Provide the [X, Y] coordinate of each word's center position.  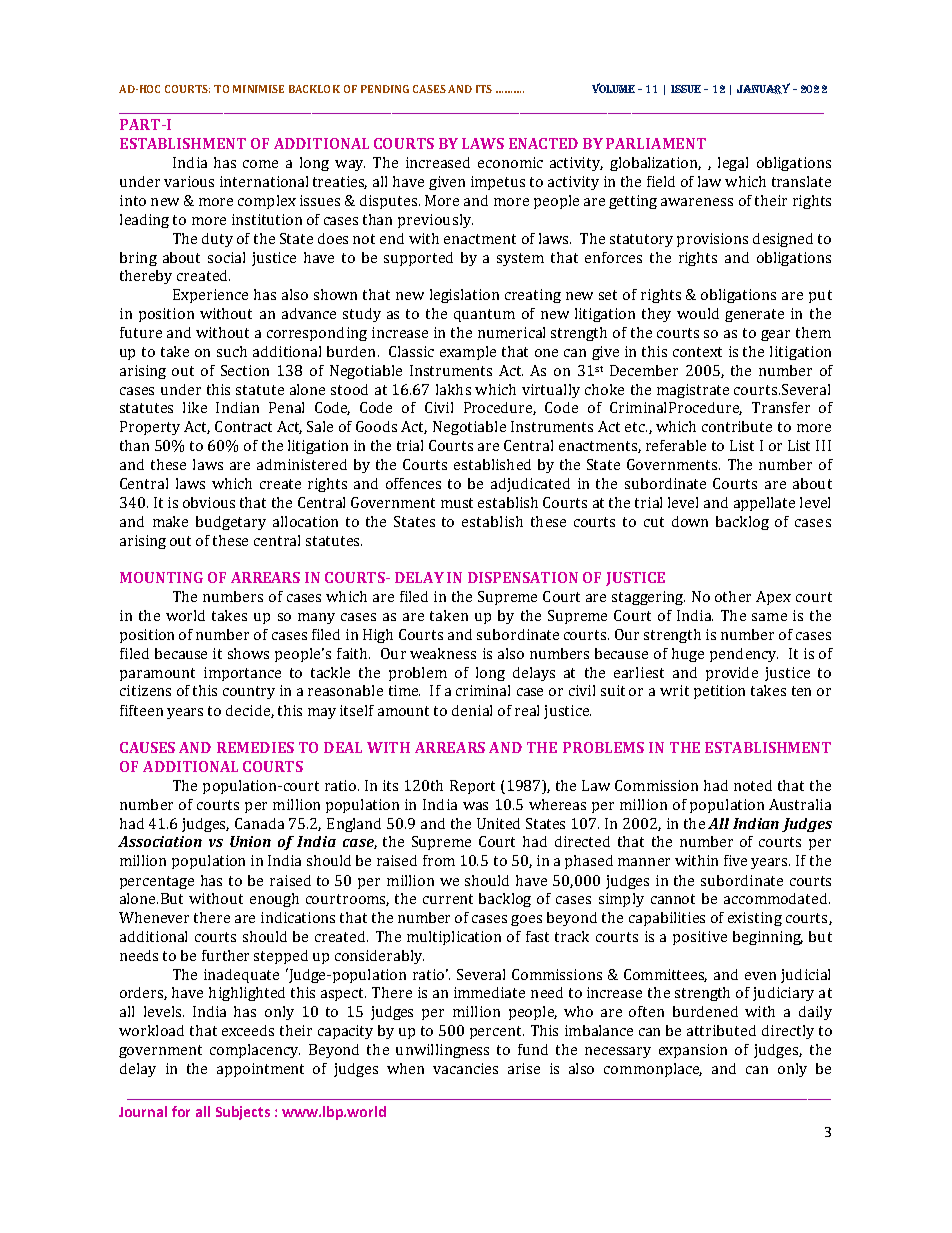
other [733, 596]
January [763, 88]
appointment [260, 1070]
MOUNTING [161, 577]
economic [510, 162]
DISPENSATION [523, 577]
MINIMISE [258, 89]
